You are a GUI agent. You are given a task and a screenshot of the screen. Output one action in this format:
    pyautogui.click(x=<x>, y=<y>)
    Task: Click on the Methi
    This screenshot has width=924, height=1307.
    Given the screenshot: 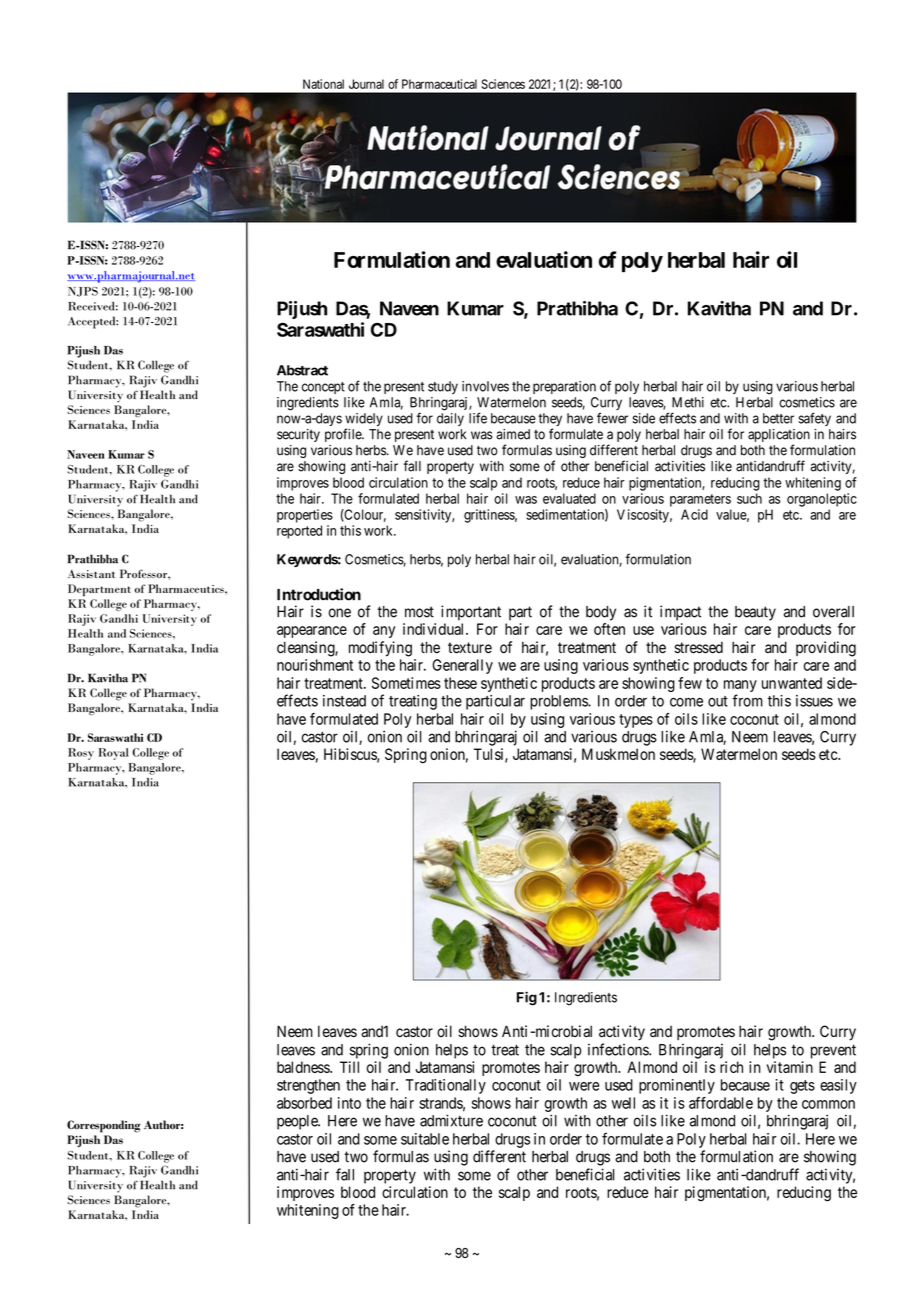 What is the action you would take?
    pyautogui.click(x=688, y=402)
